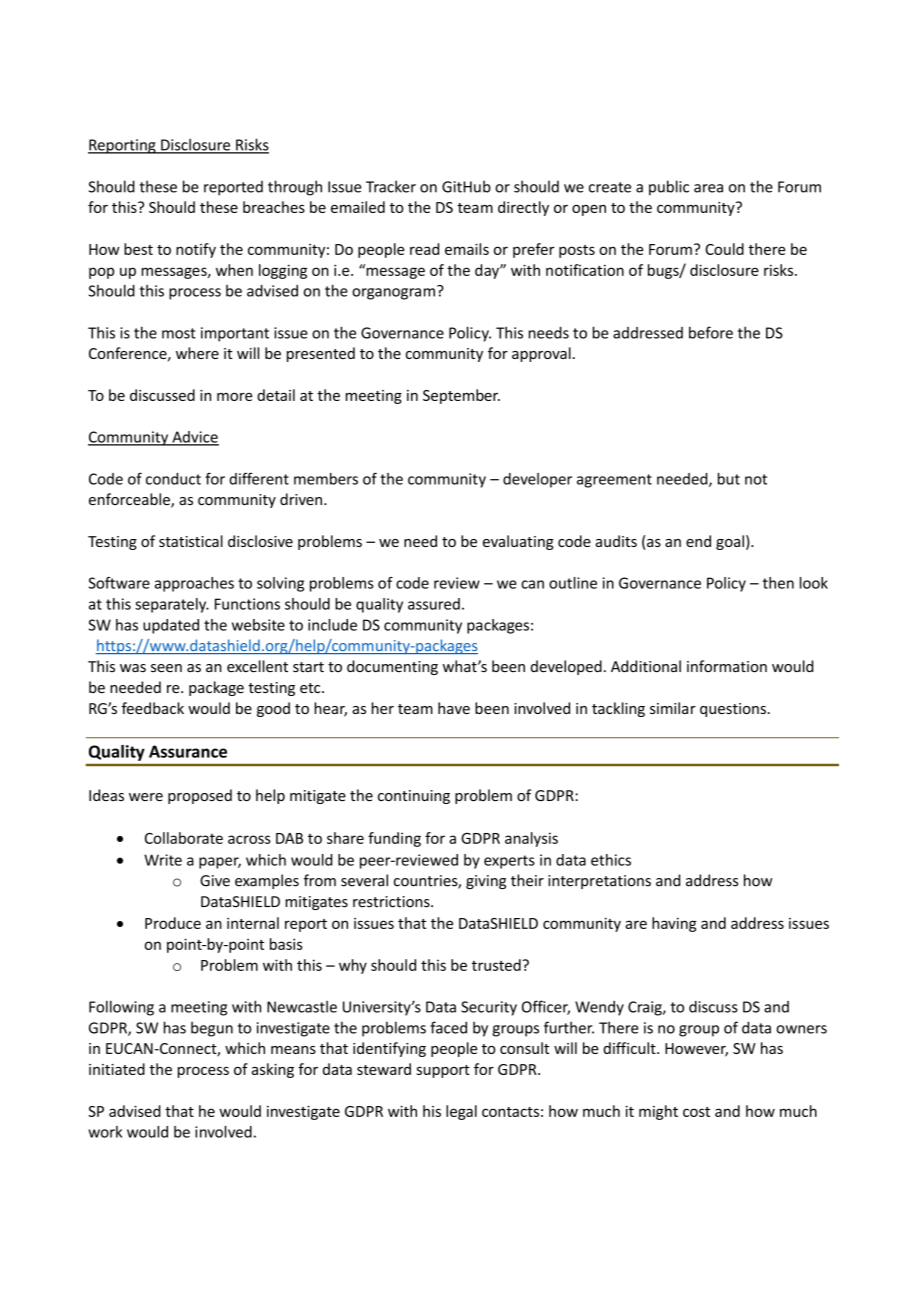 This document has width=924, height=1308. Describe the element at coordinates (611, 860) in the document. I see `ethics` at that location.
